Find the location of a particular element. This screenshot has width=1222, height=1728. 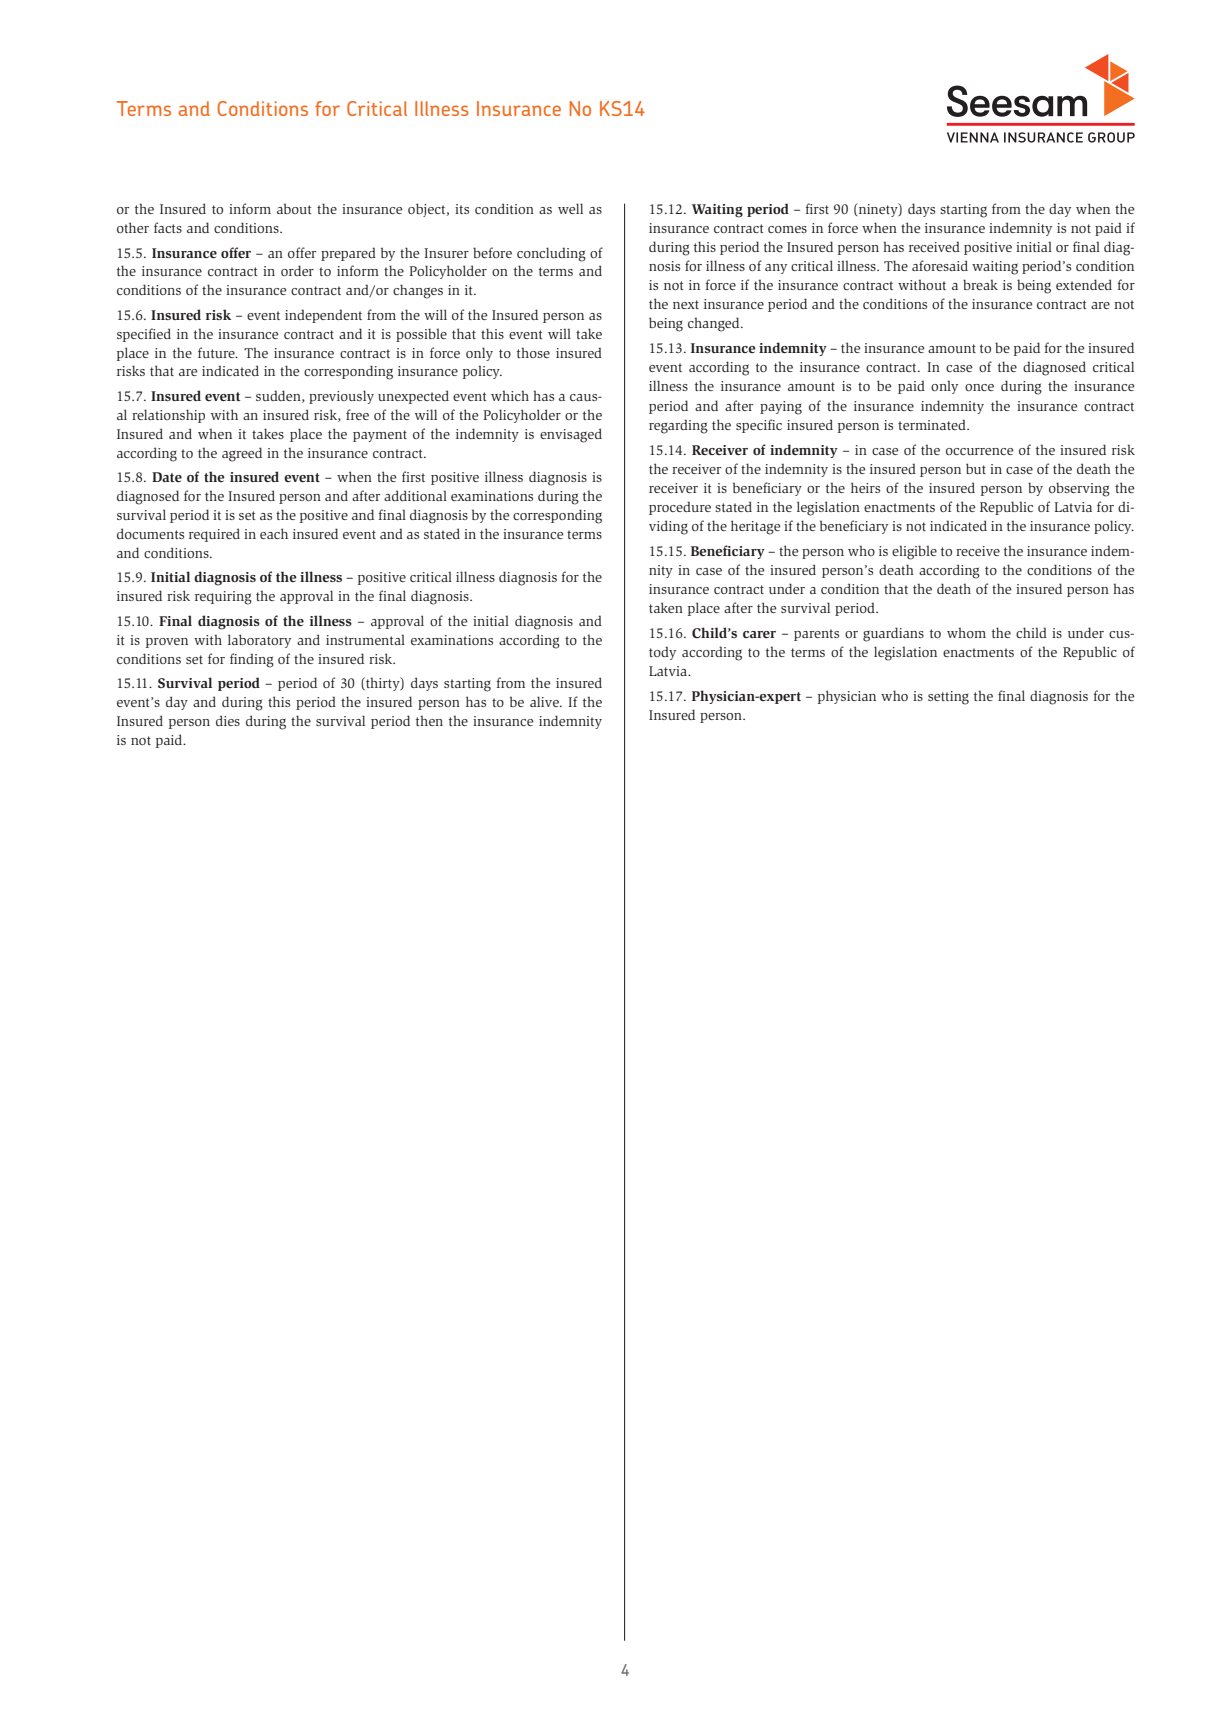

about is located at coordinates (294, 208).
